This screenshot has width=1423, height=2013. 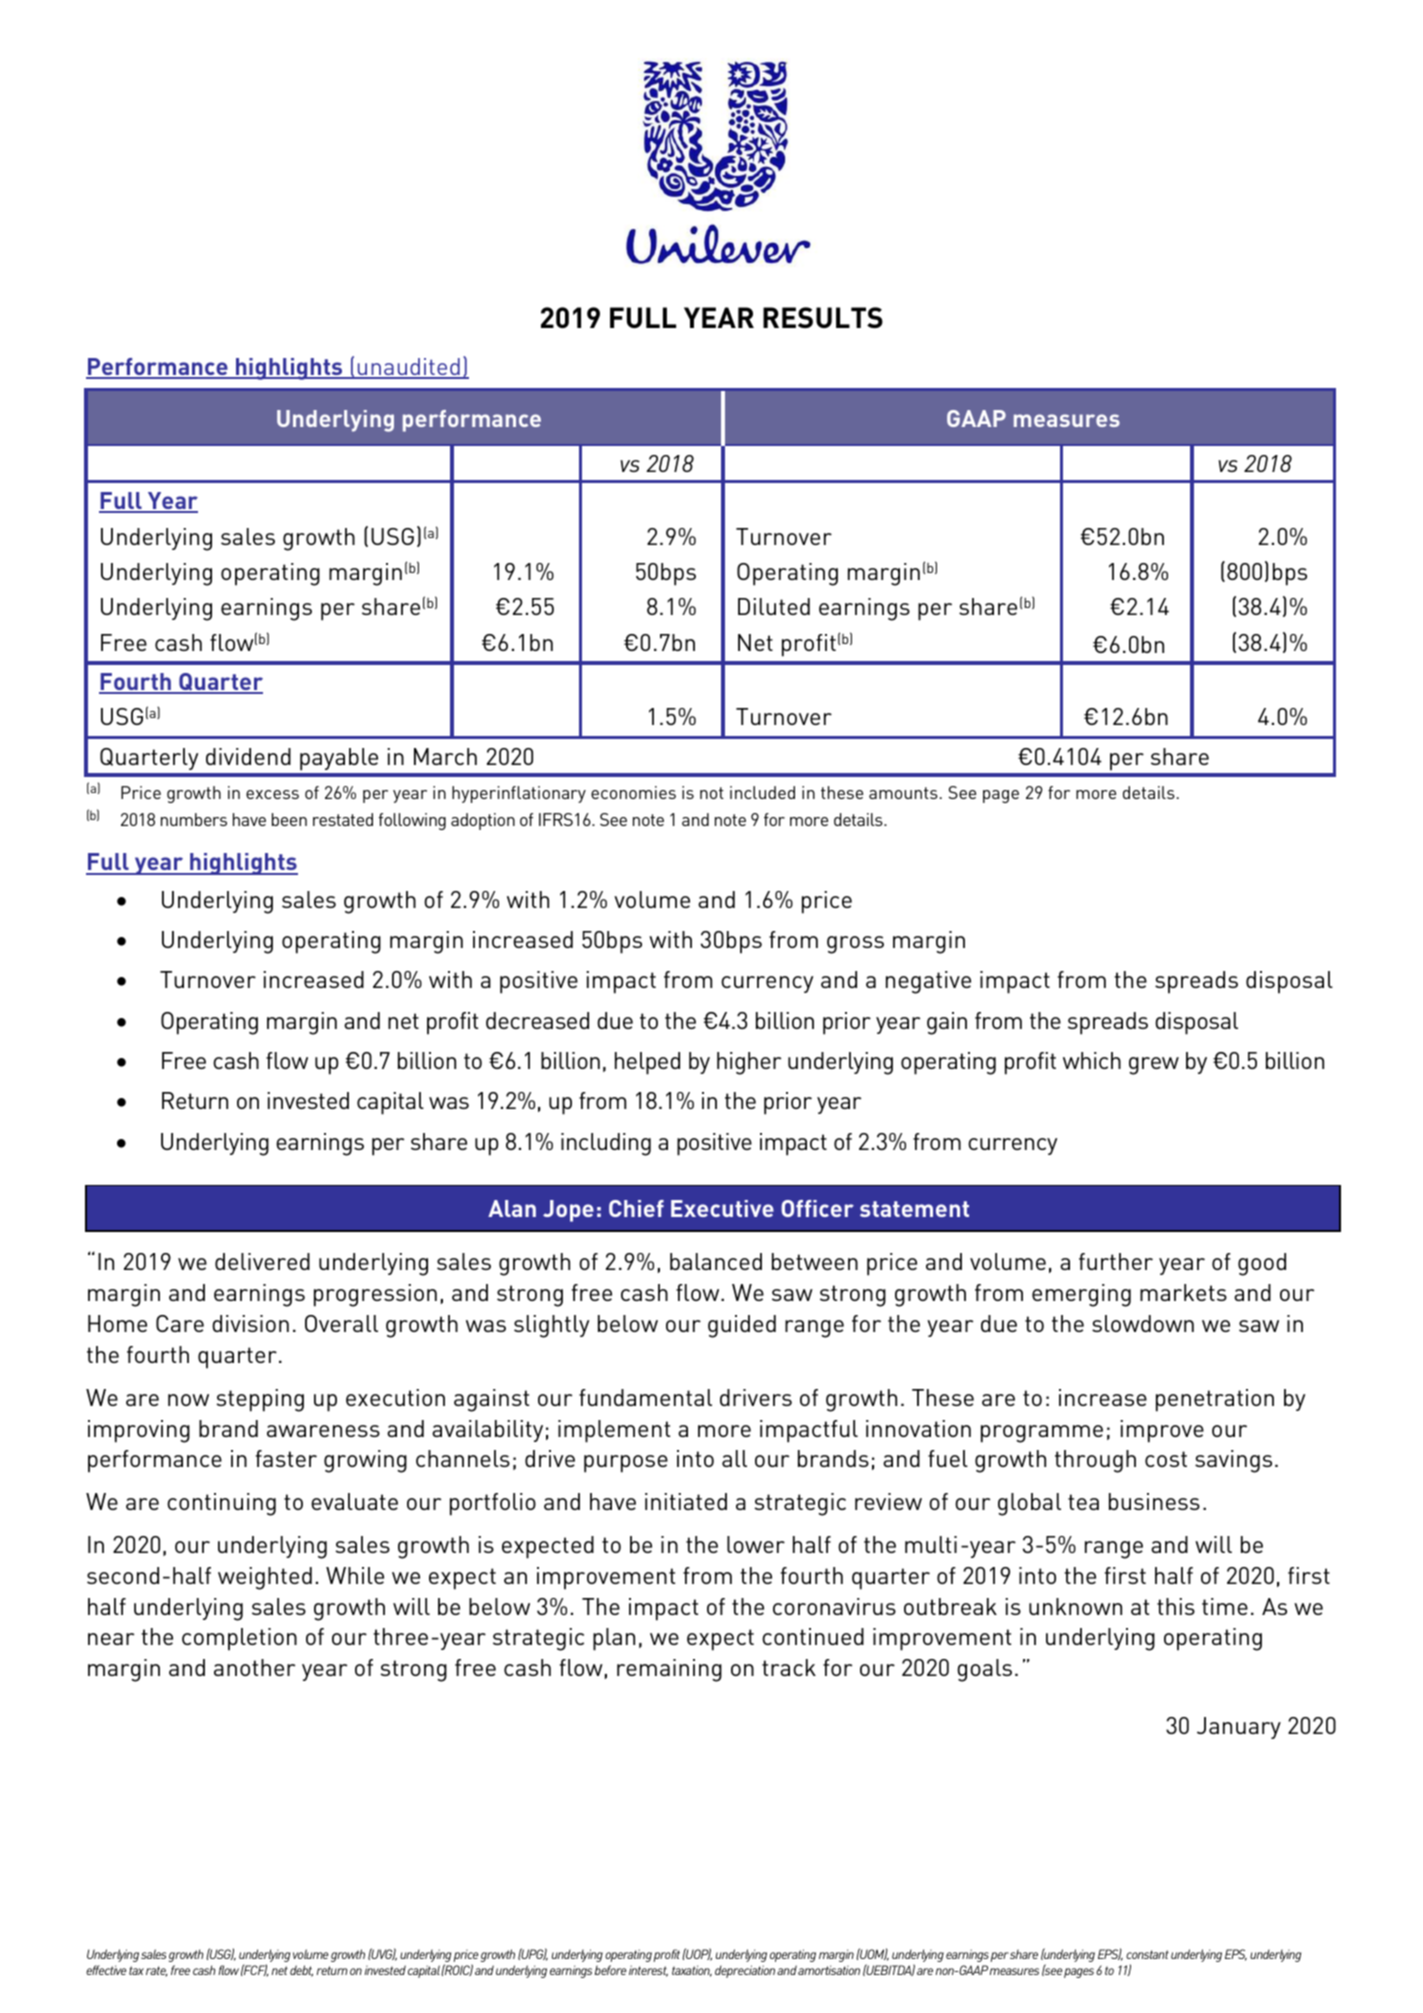 I want to click on Diluted, so click(x=774, y=606).
